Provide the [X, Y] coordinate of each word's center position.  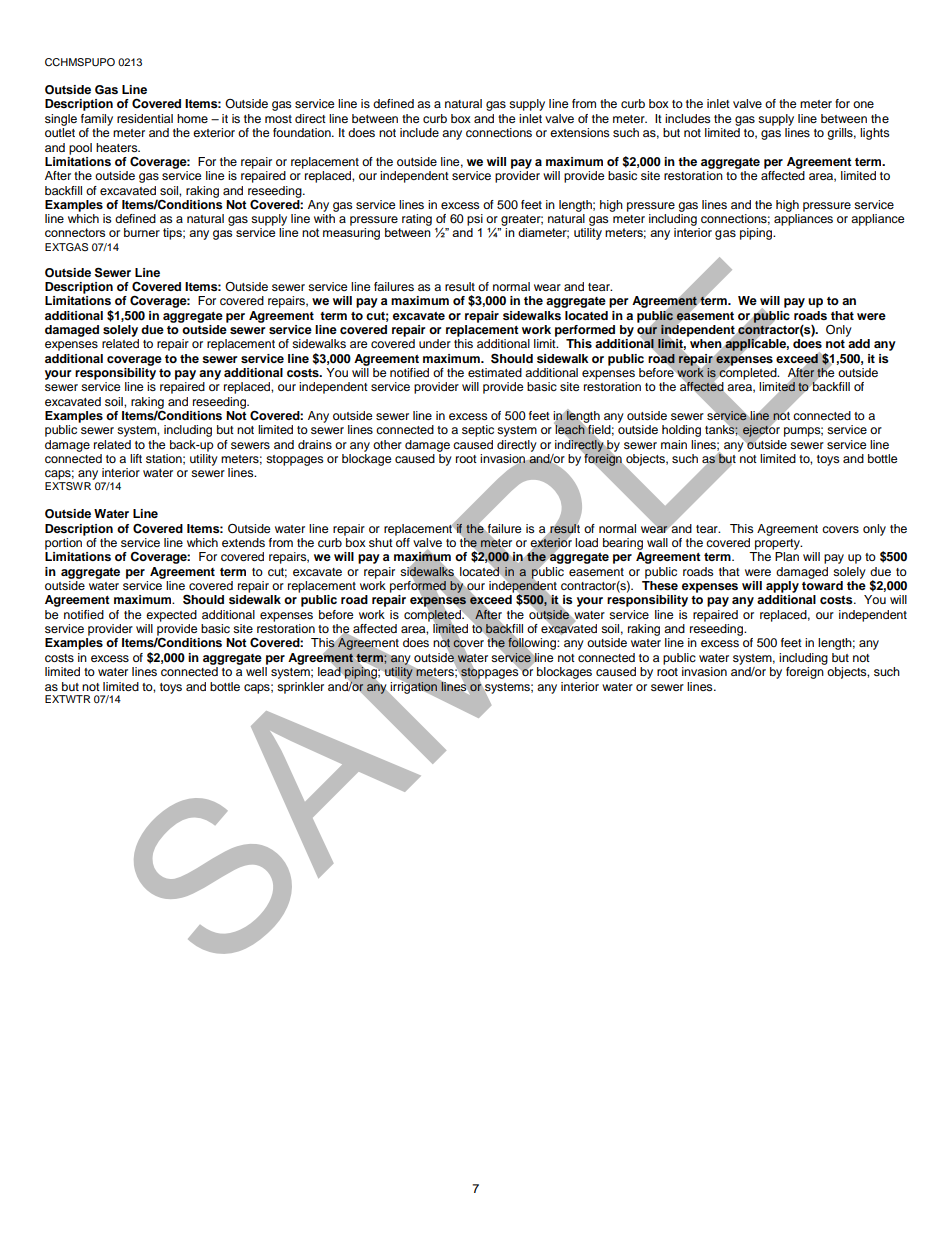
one [863, 104]
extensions [580, 132]
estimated [495, 372]
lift [136, 458]
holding [681, 431]
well [256, 671]
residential [145, 118]
